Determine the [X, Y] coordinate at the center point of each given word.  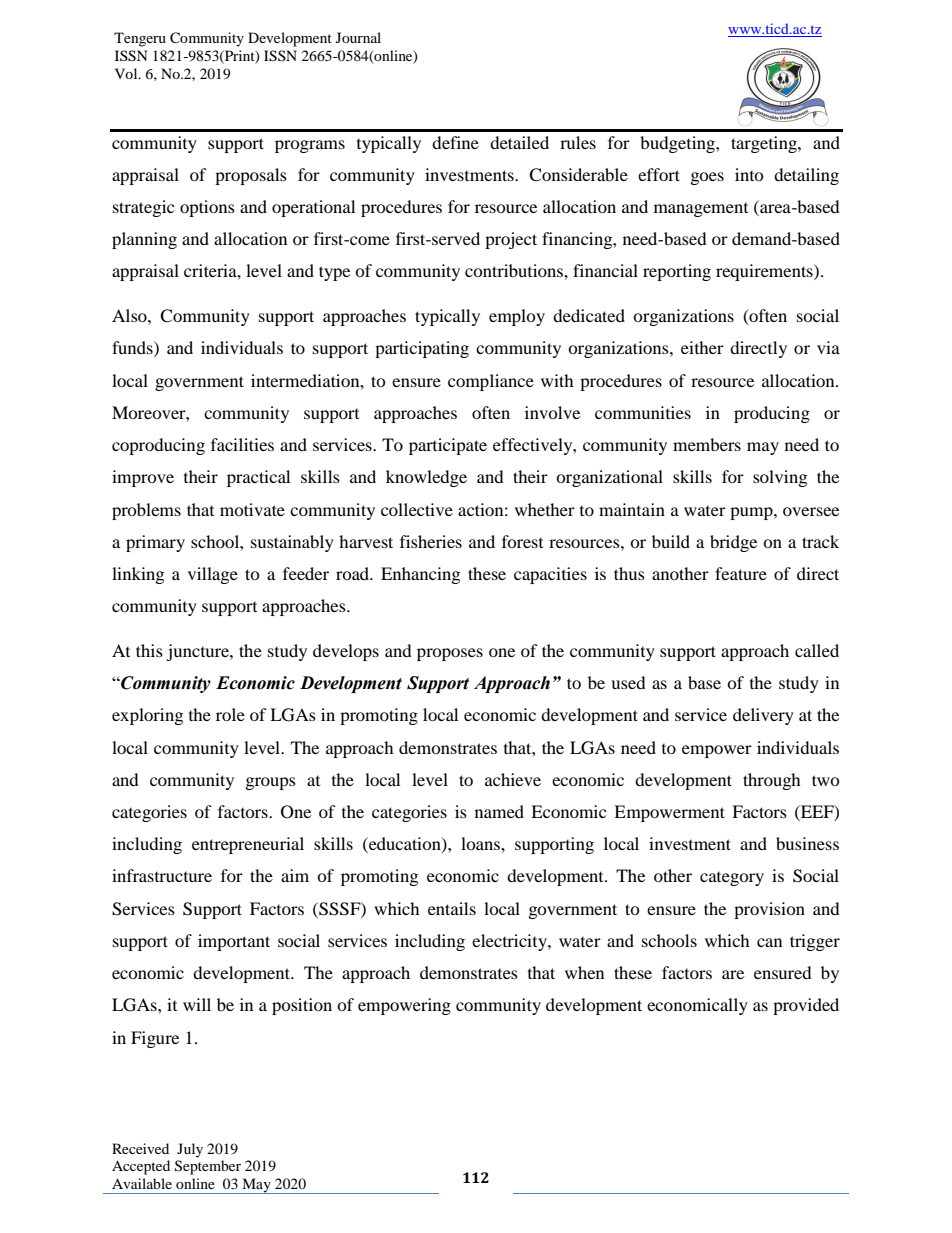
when [584, 972]
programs [310, 146]
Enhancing [420, 575]
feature [741, 573]
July [190, 1150]
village [213, 575]
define [455, 142]
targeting [765, 144]
